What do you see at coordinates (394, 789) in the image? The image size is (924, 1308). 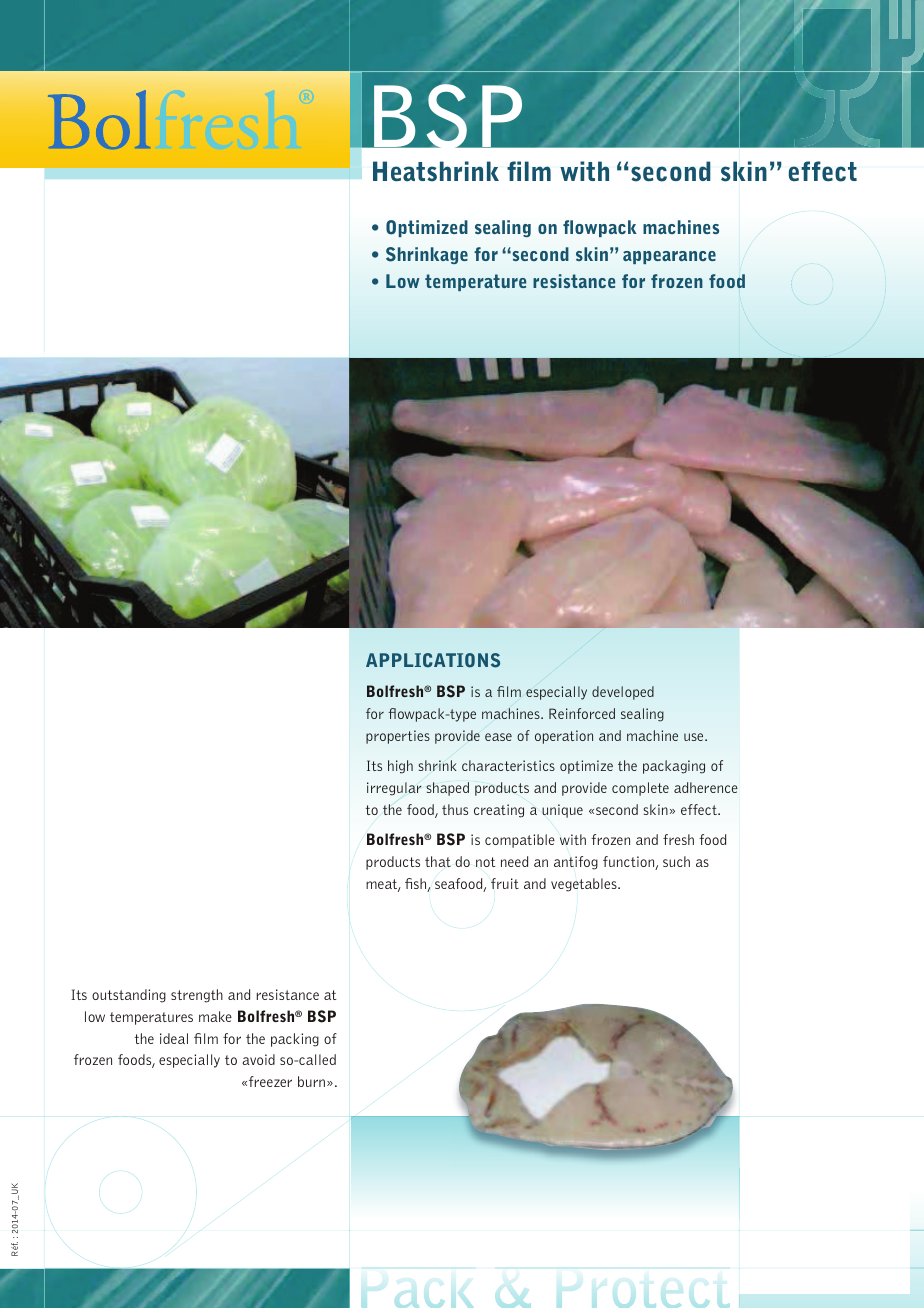 I see `irregular` at bounding box center [394, 789].
